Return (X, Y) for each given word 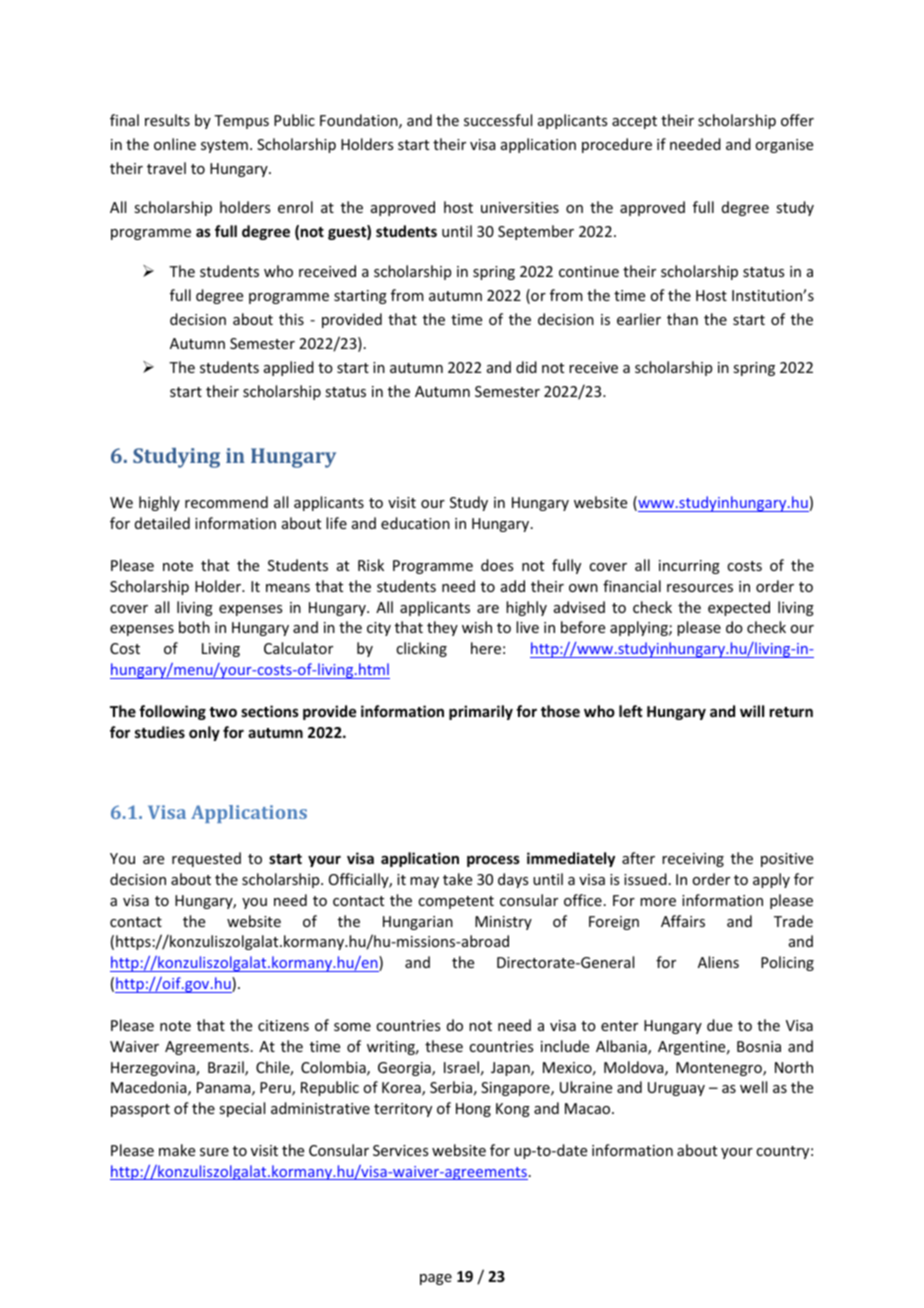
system (224, 146)
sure (214, 1152)
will (752, 711)
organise (784, 146)
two (223, 712)
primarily (481, 712)
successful (498, 120)
